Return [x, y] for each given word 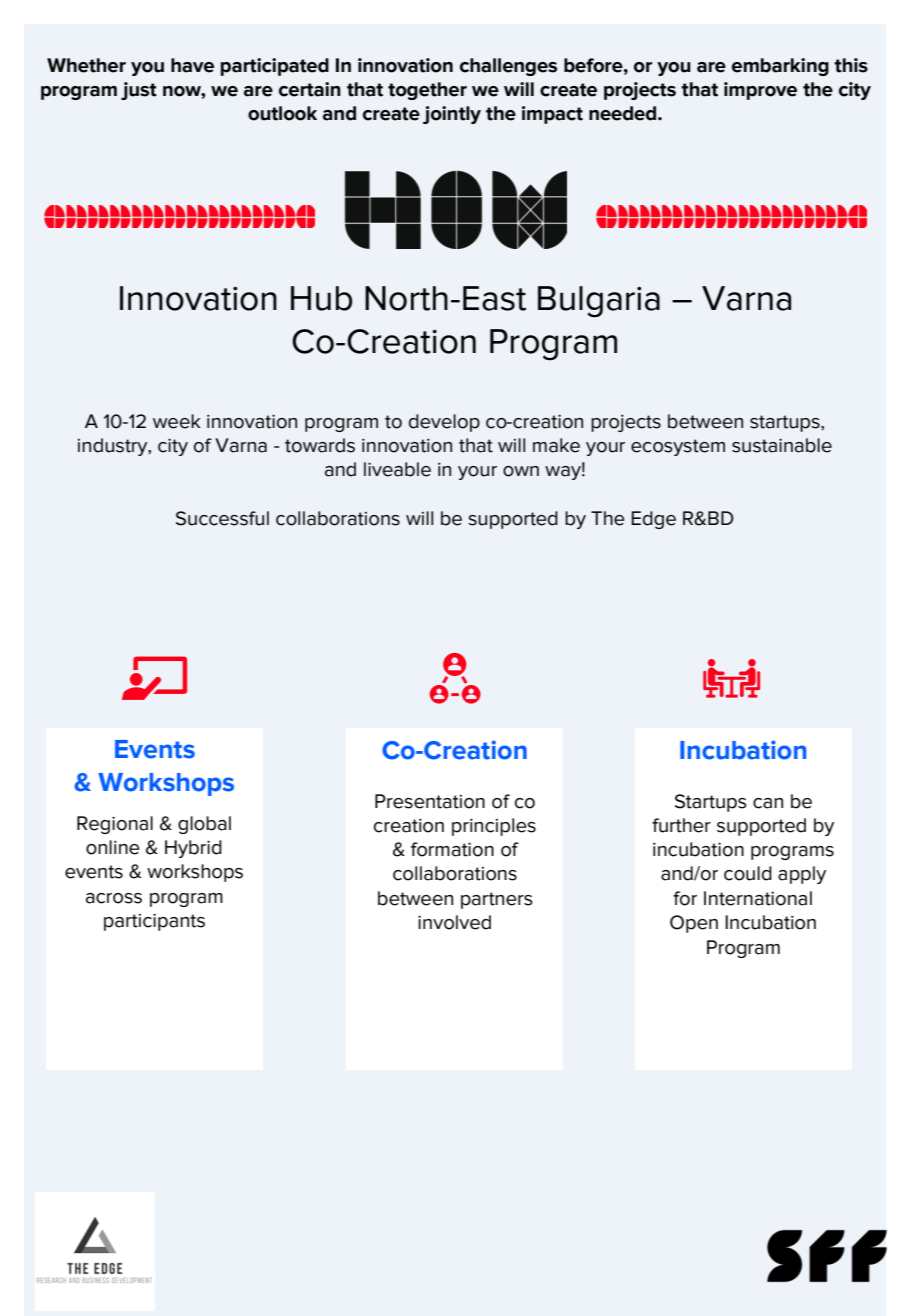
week [177, 421]
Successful [222, 518]
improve [760, 91]
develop [444, 423]
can [768, 803]
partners [497, 900]
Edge [653, 520]
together [427, 91]
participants [154, 922]
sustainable [782, 445]
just [139, 91]
